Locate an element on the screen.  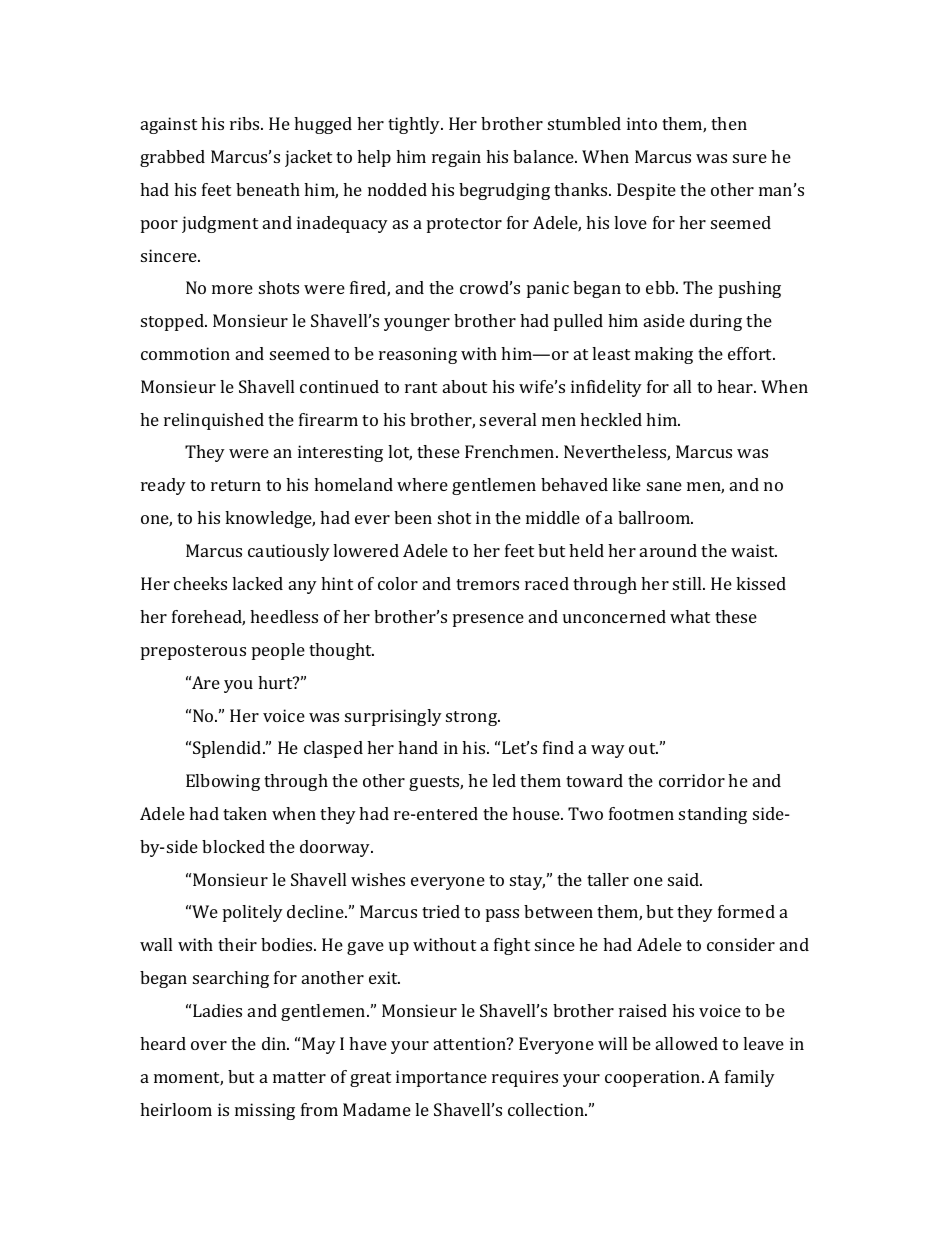
about is located at coordinates (465, 386).
